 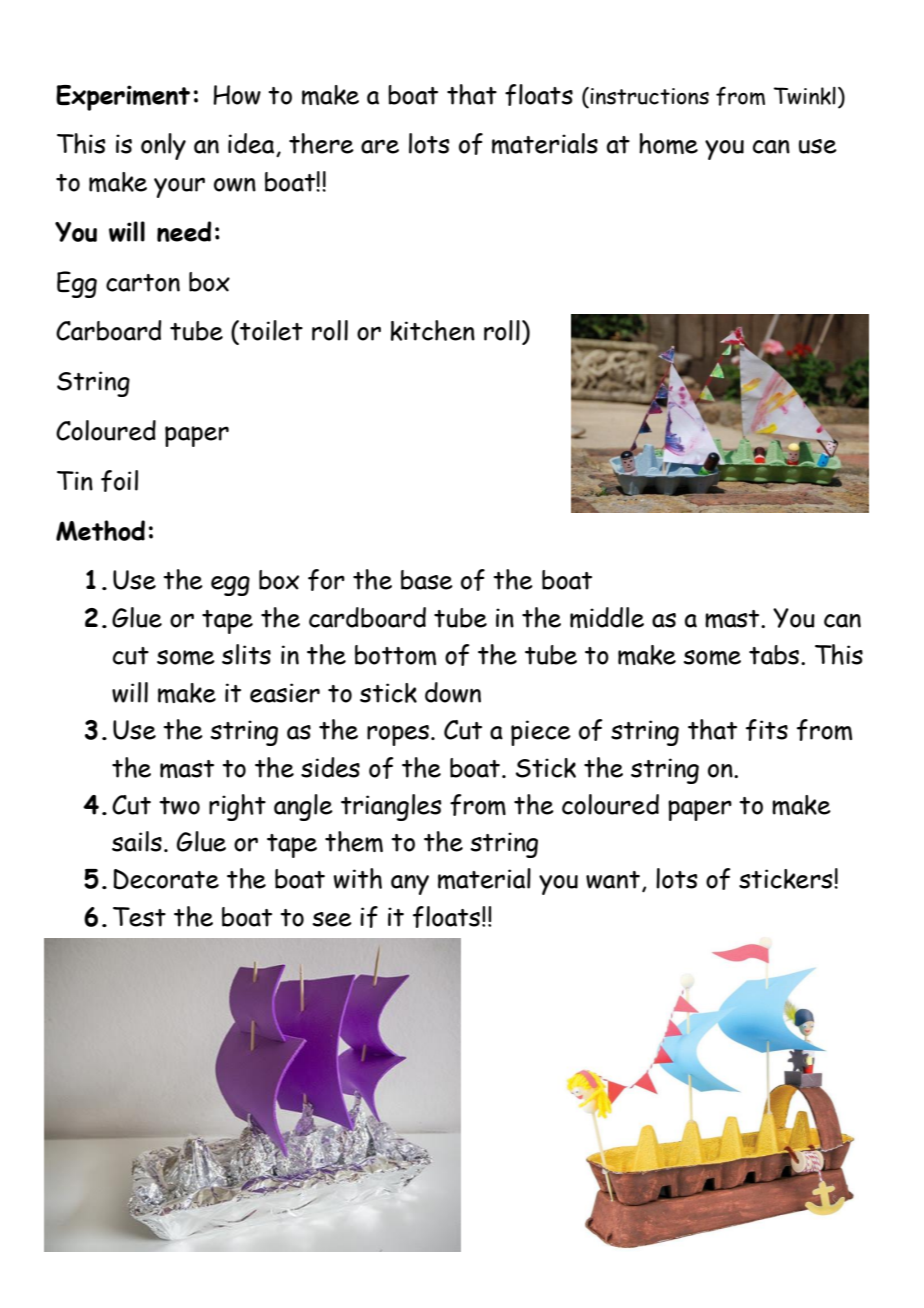 I want to click on sails, so click(x=137, y=841).
